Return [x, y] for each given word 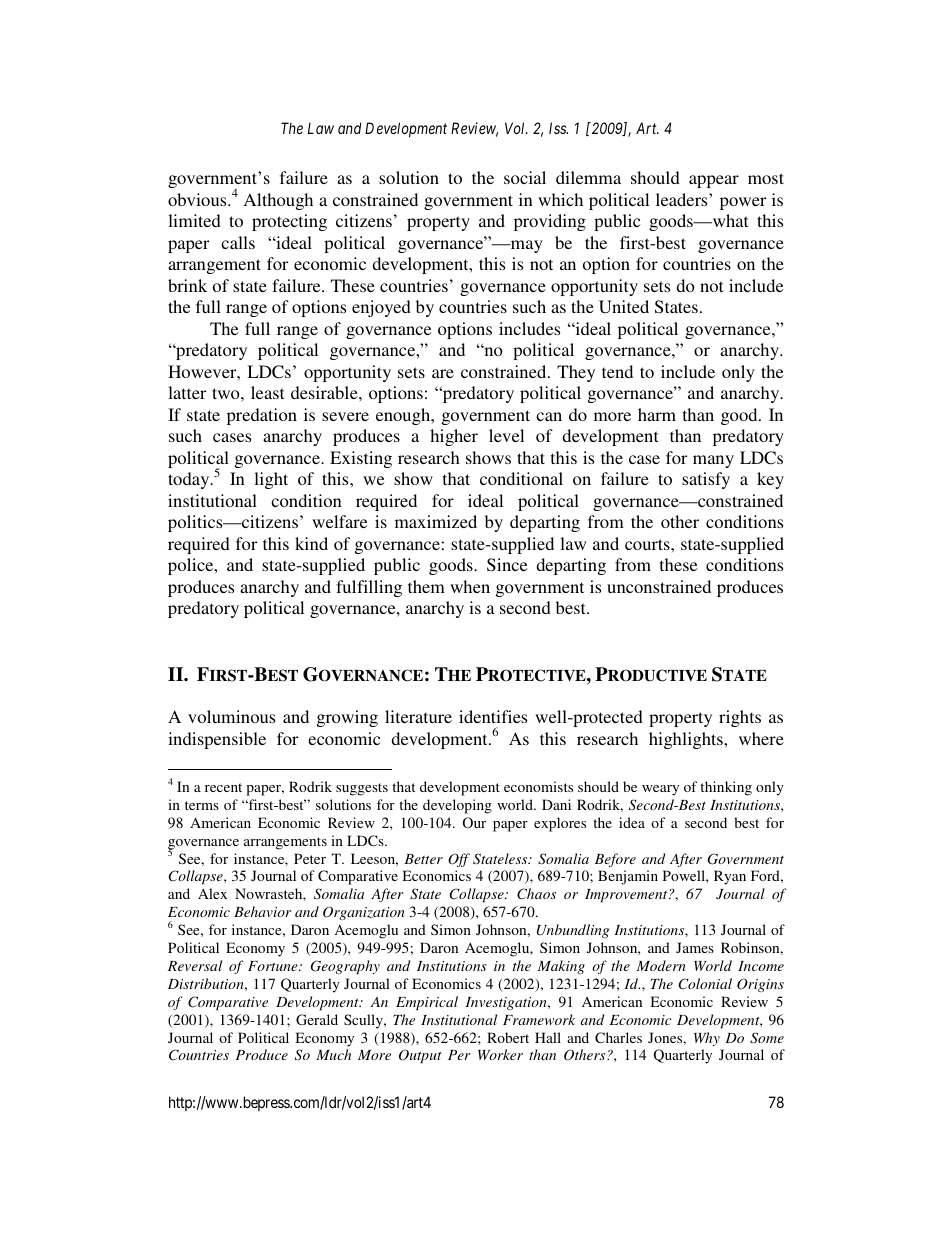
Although [278, 201]
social [525, 177]
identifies [493, 716]
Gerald [317, 1019]
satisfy [706, 480]
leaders [683, 199]
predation [262, 416]
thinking [726, 788]
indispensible [217, 740]
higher [454, 437]
